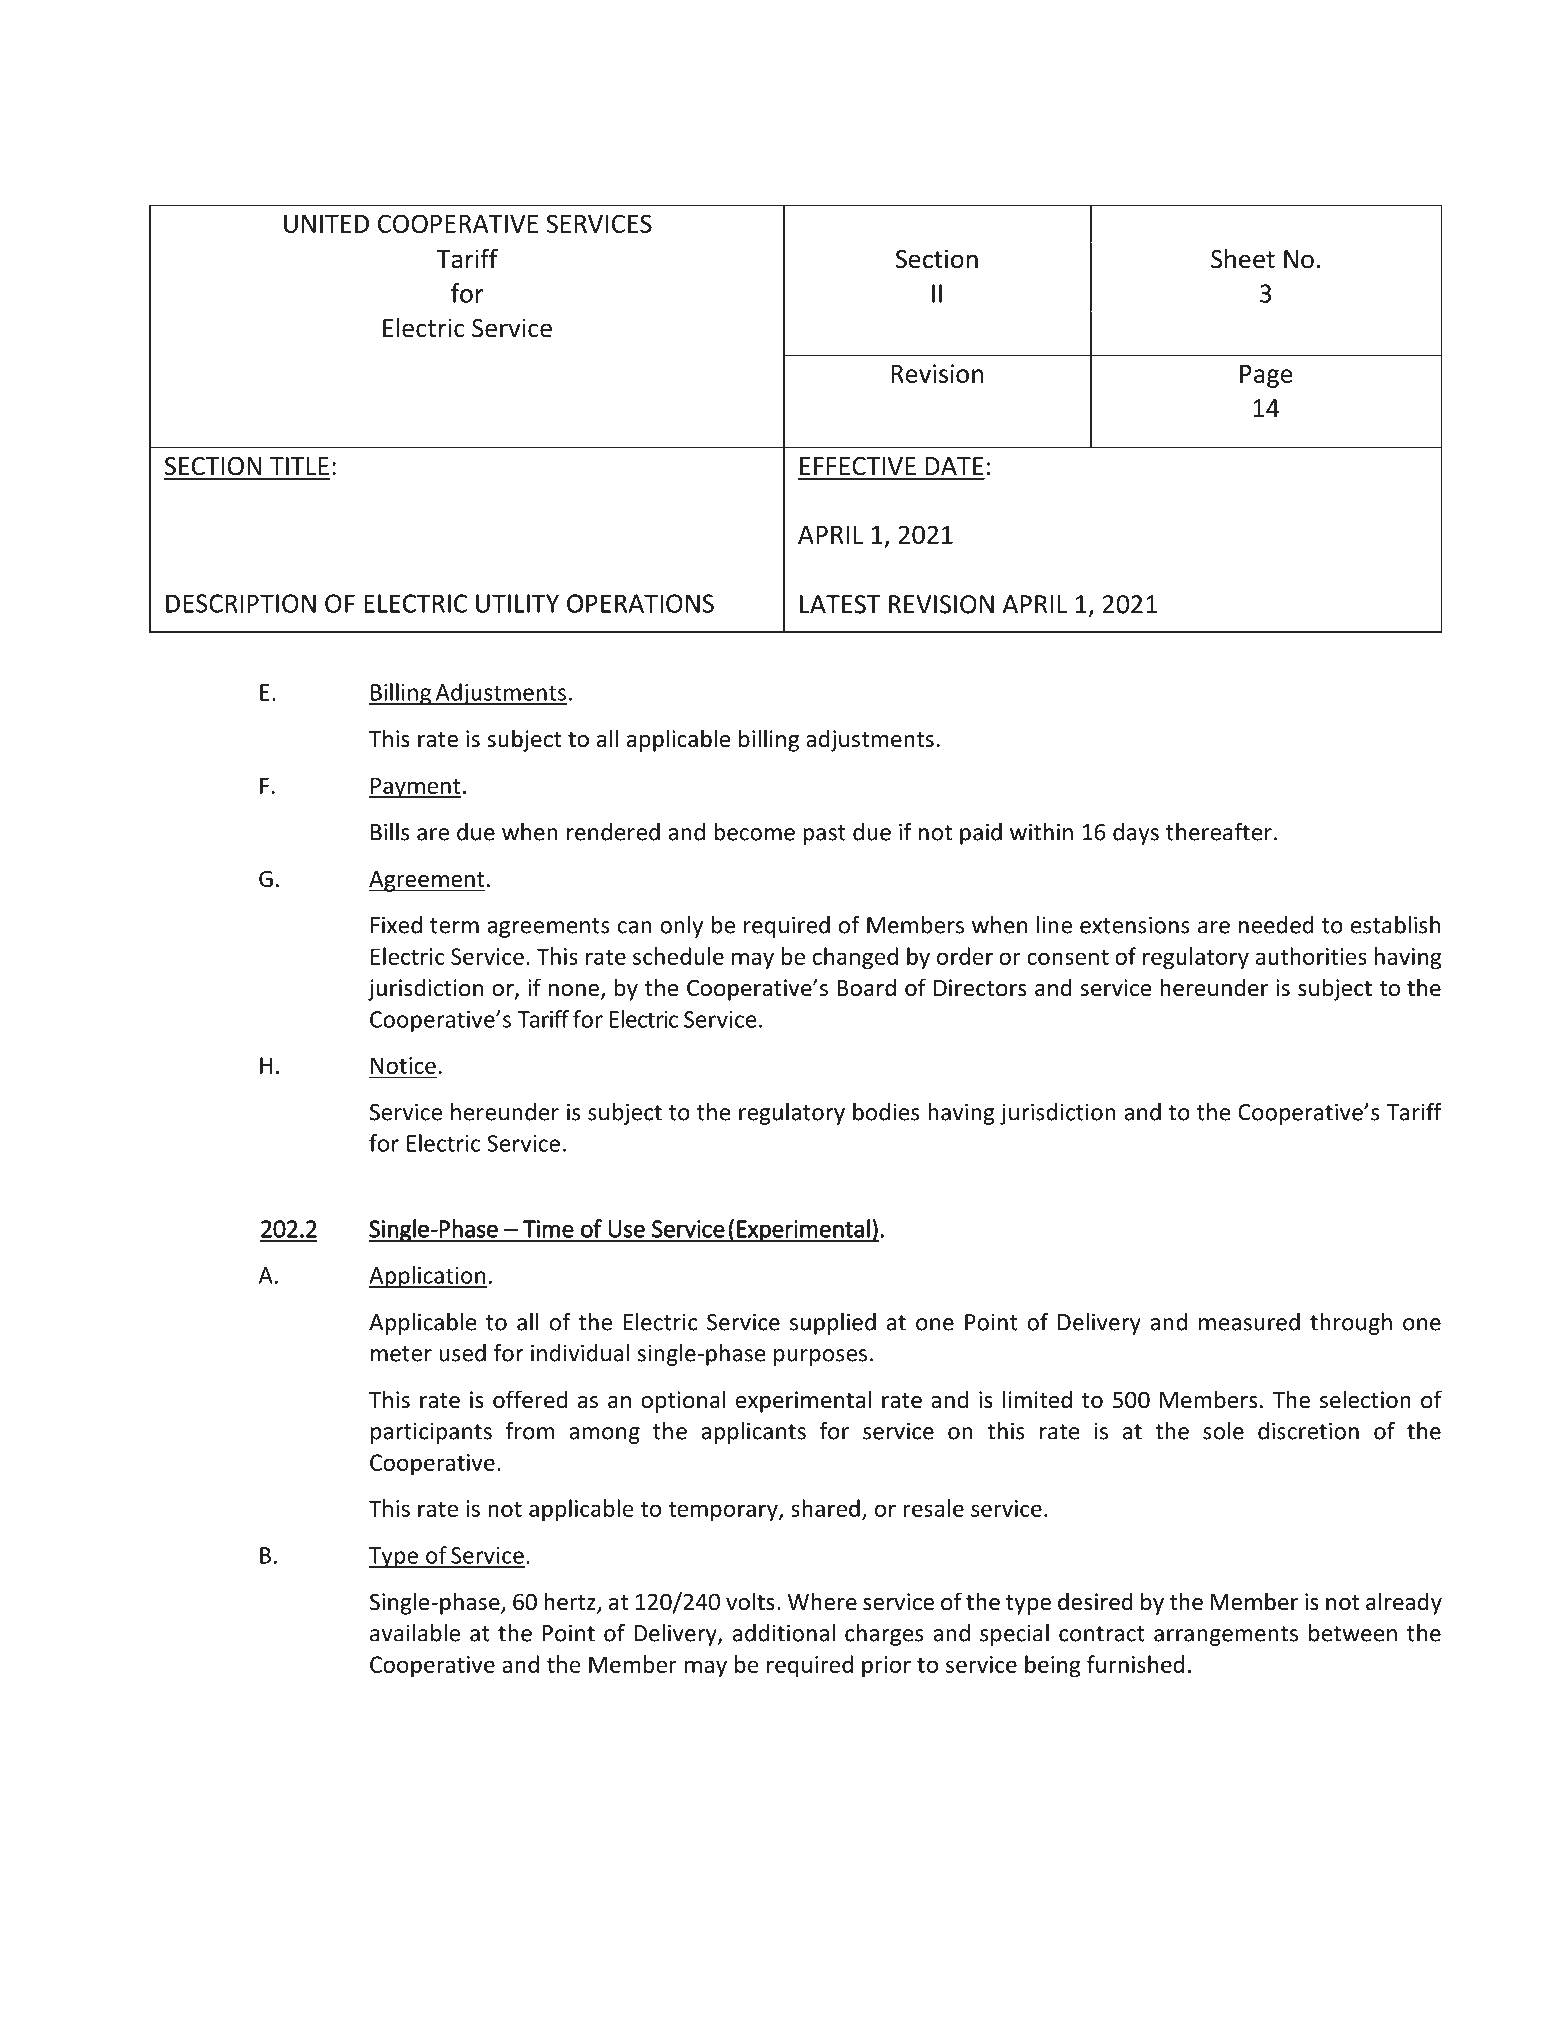 This screenshot has width=1568, height=2029. I want to click on LATEST, so click(840, 604).
